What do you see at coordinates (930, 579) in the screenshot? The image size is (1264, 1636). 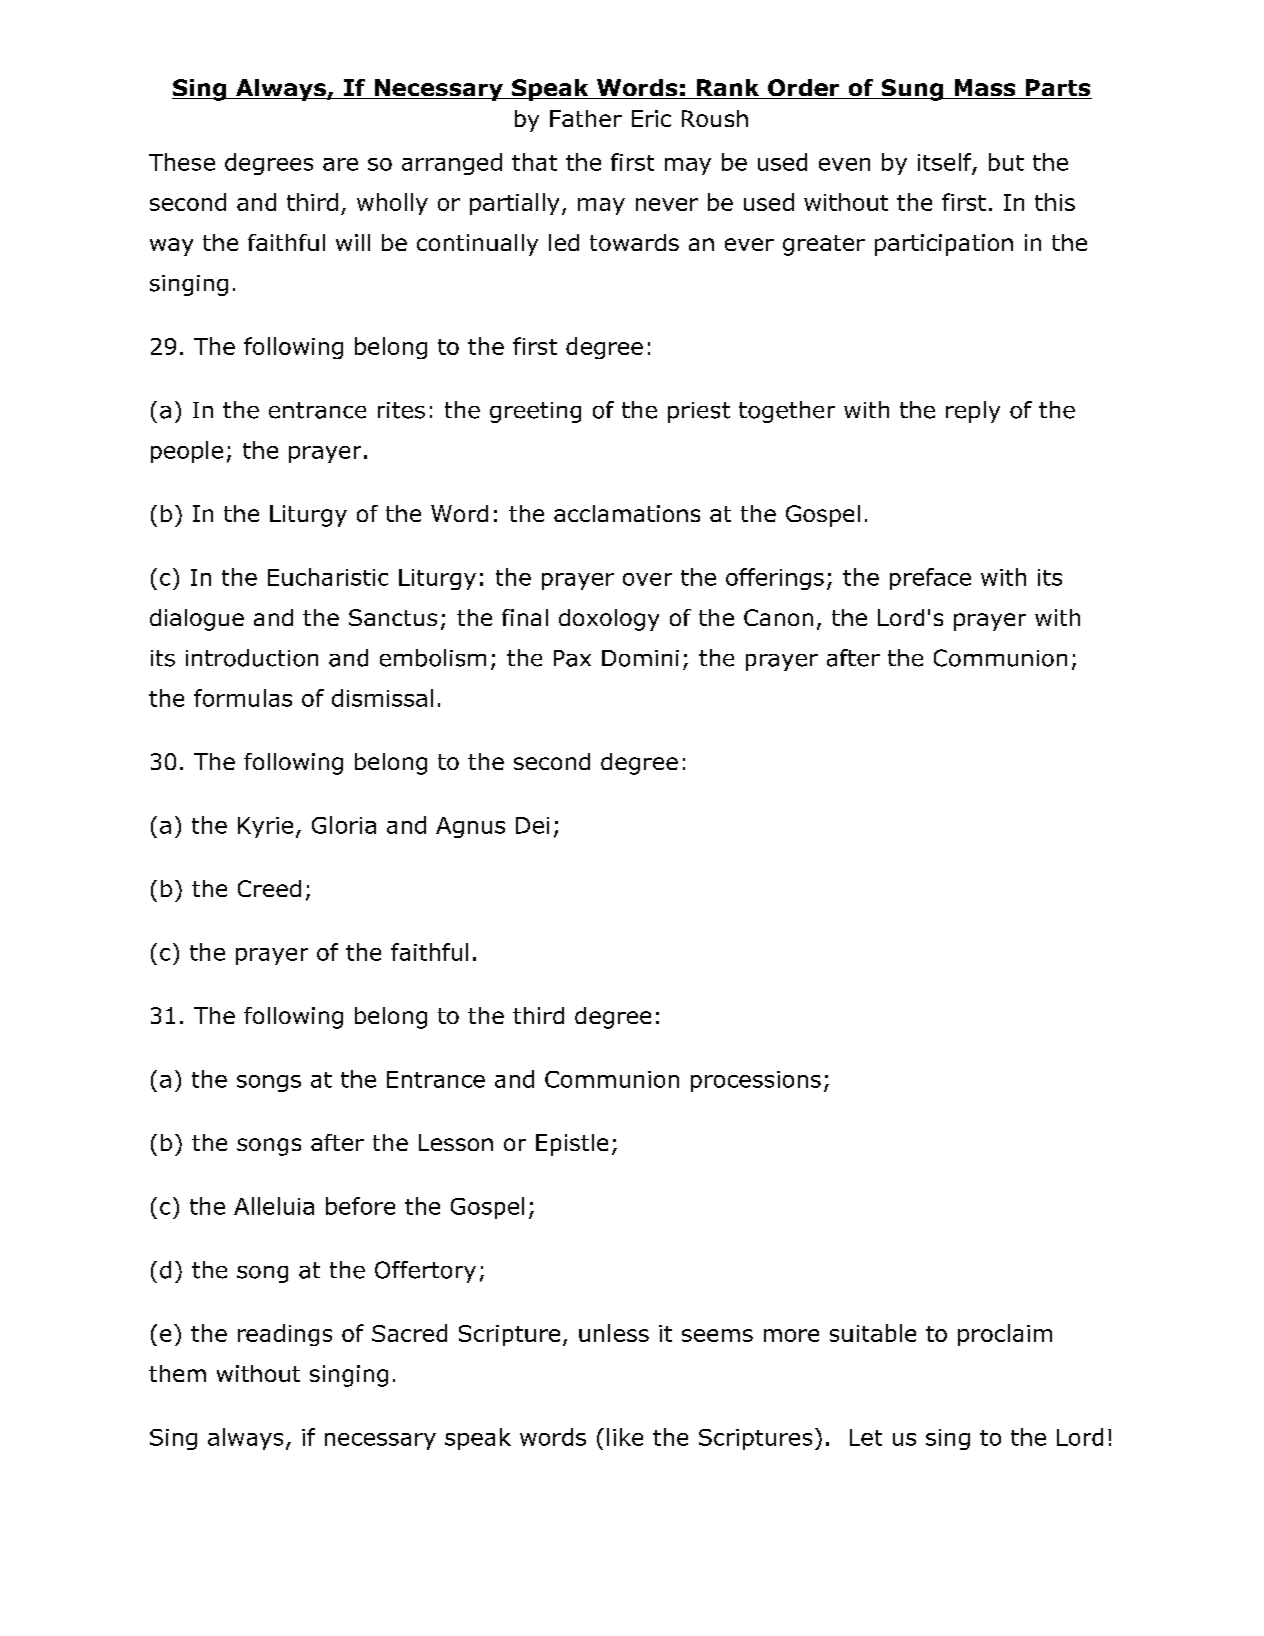 I see `preface` at bounding box center [930, 579].
